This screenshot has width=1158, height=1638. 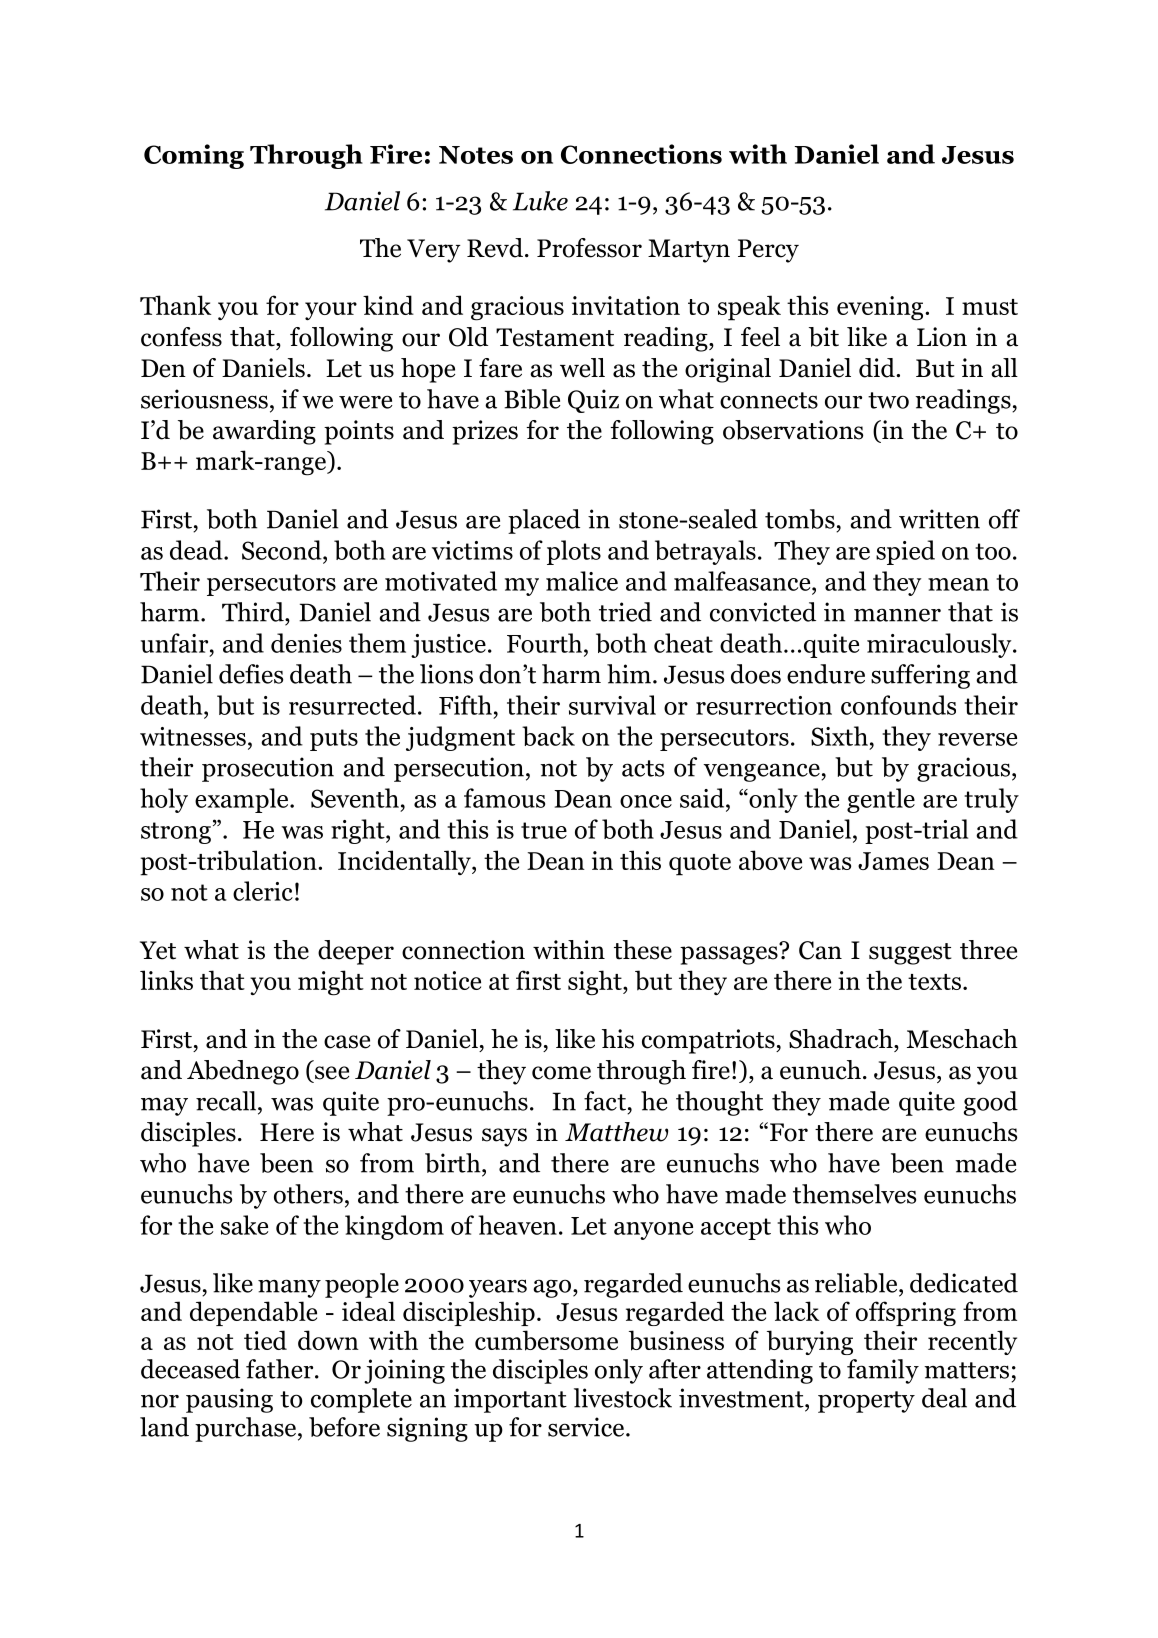 I want to click on Percy, so click(x=768, y=251).
